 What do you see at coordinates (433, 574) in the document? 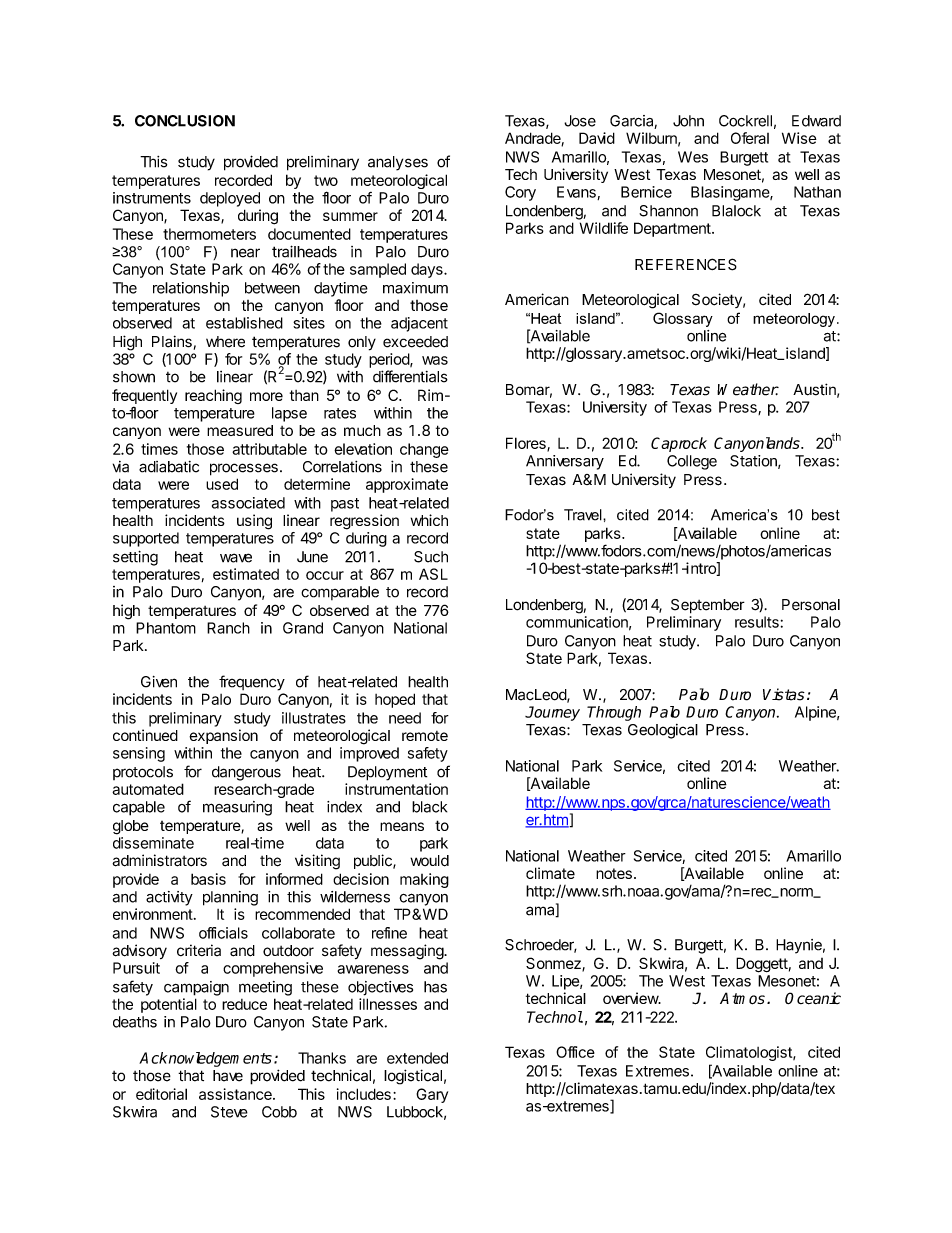
I see `ASL` at bounding box center [433, 574].
